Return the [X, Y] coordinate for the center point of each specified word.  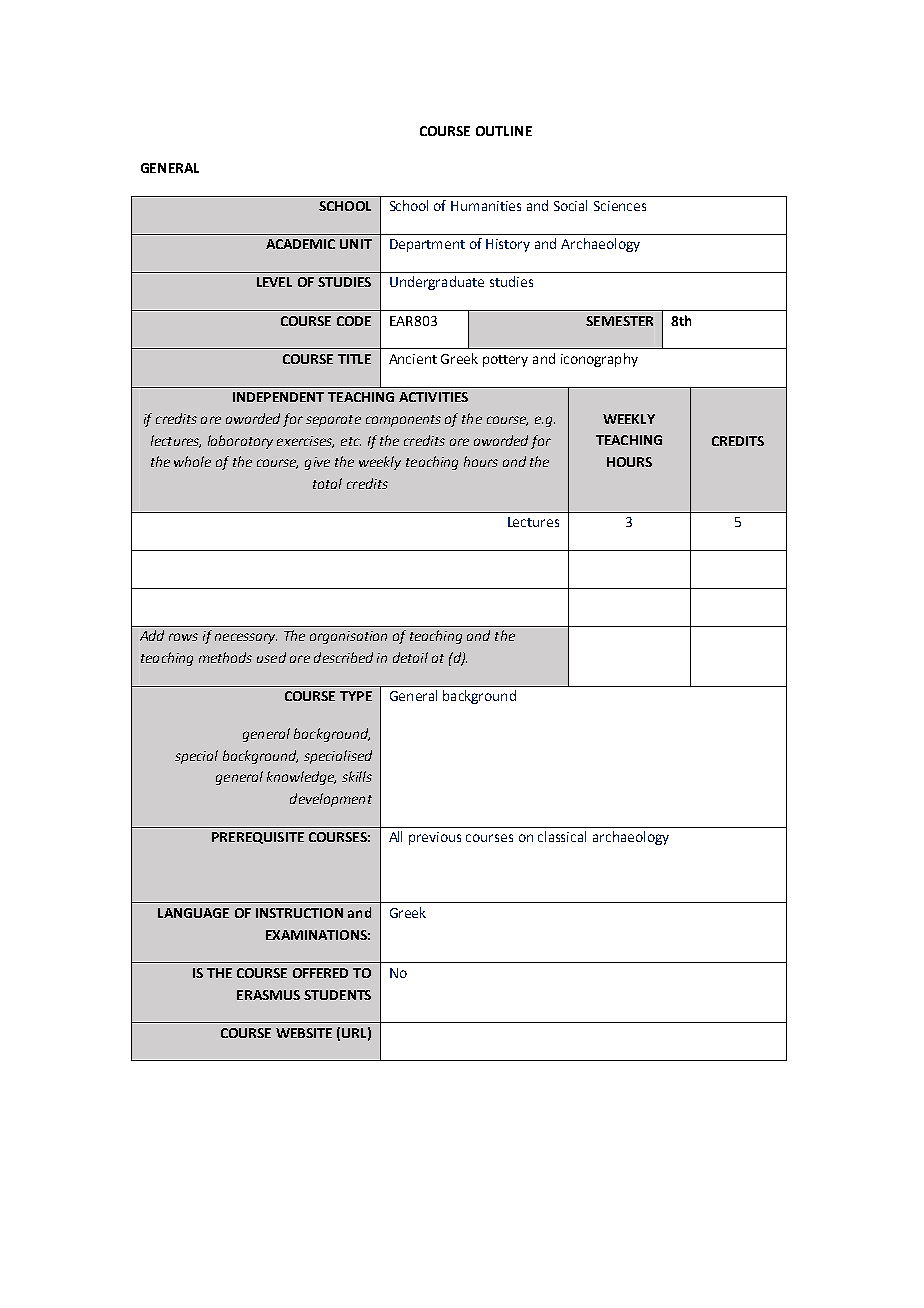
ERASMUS [268, 995]
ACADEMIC [300, 244]
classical [562, 836]
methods [225, 657]
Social [570, 205]
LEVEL [274, 282]
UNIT [356, 244]
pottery [505, 361]
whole [192, 461]
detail [410, 657]
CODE [354, 321]
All [395, 836]
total [327, 483]
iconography [599, 360]
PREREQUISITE [258, 838]
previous [435, 838]
